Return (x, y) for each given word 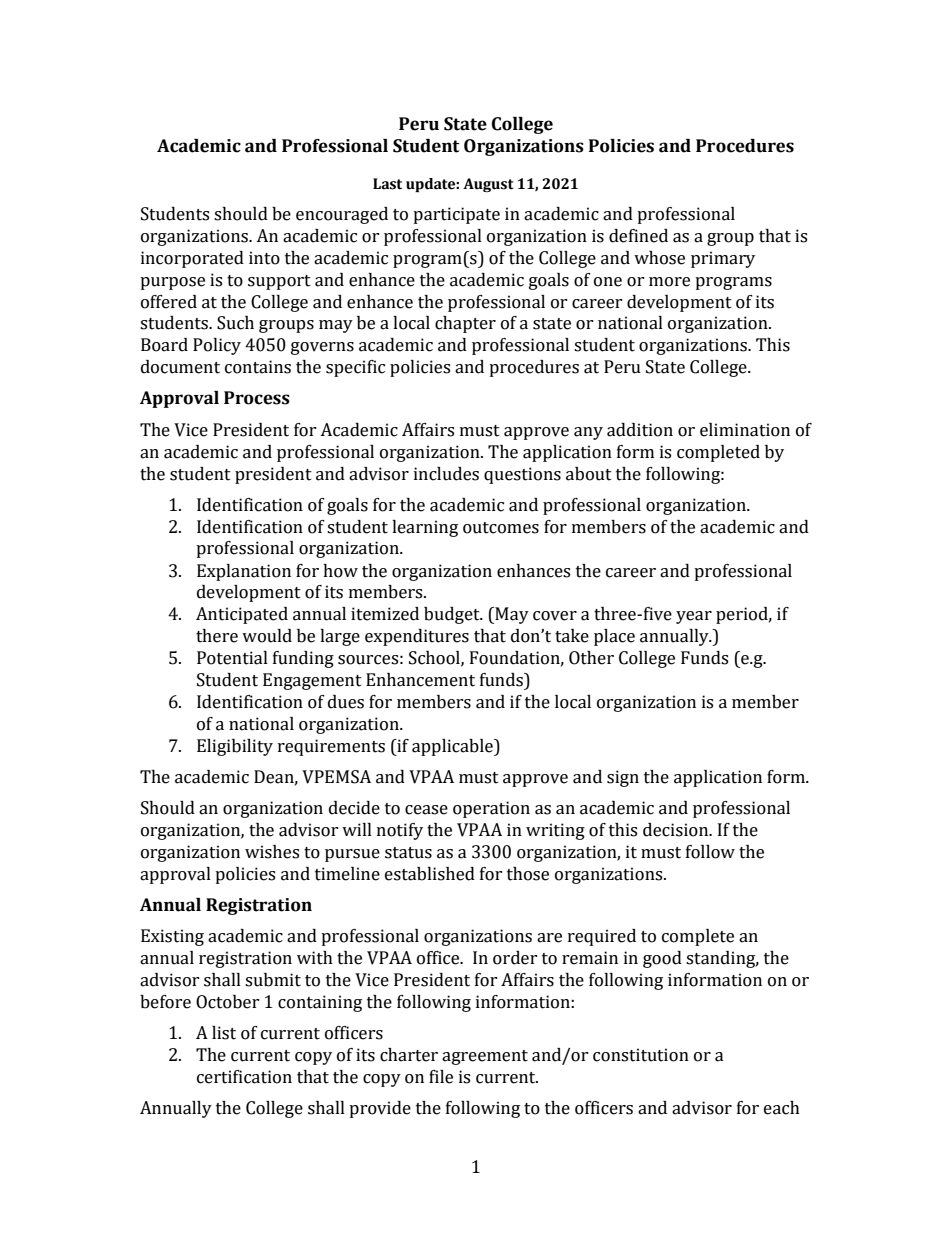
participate (456, 215)
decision (677, 830)
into (264, 258)
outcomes (501, 528)
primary (723, 259)
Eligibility (235, 747)
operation (491, 809)
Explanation (244, 572)
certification (244, 1077)
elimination (745, 430)
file (441, 1077)
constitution (641, 1055)
